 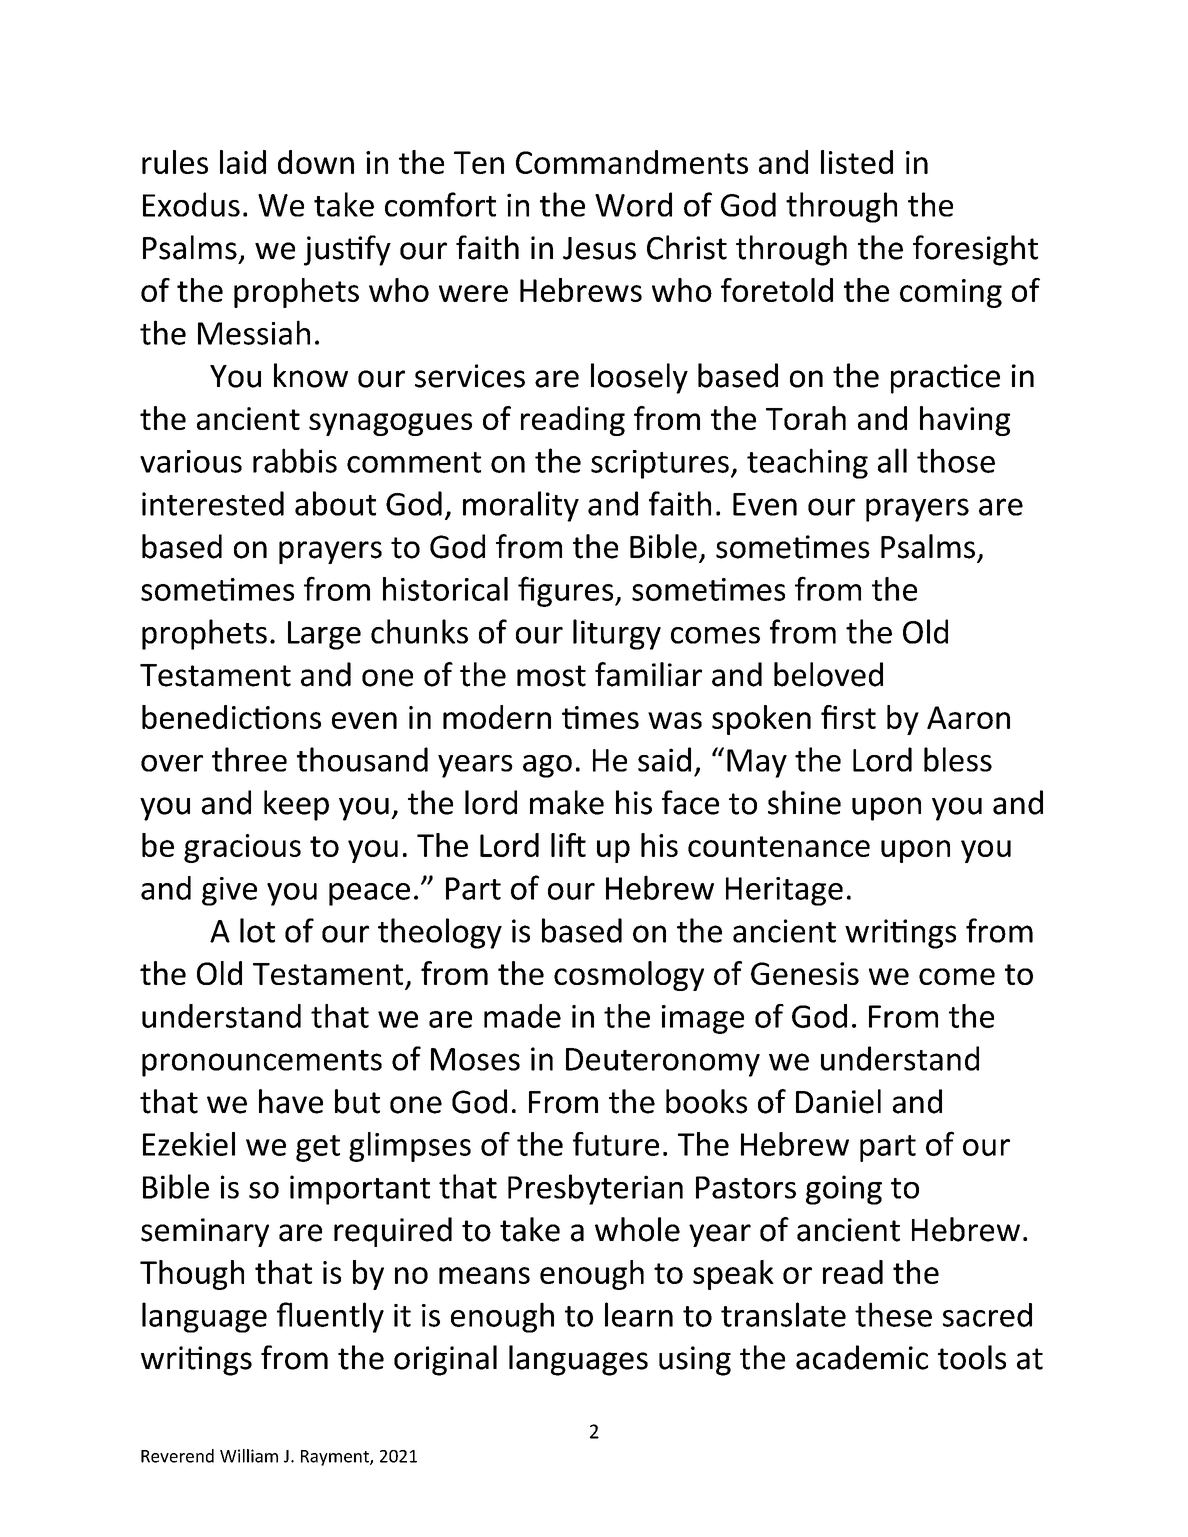 What do you see at coordinates (828, 674) in the page?
I see `beloved` at bounding box center [828, 674].
